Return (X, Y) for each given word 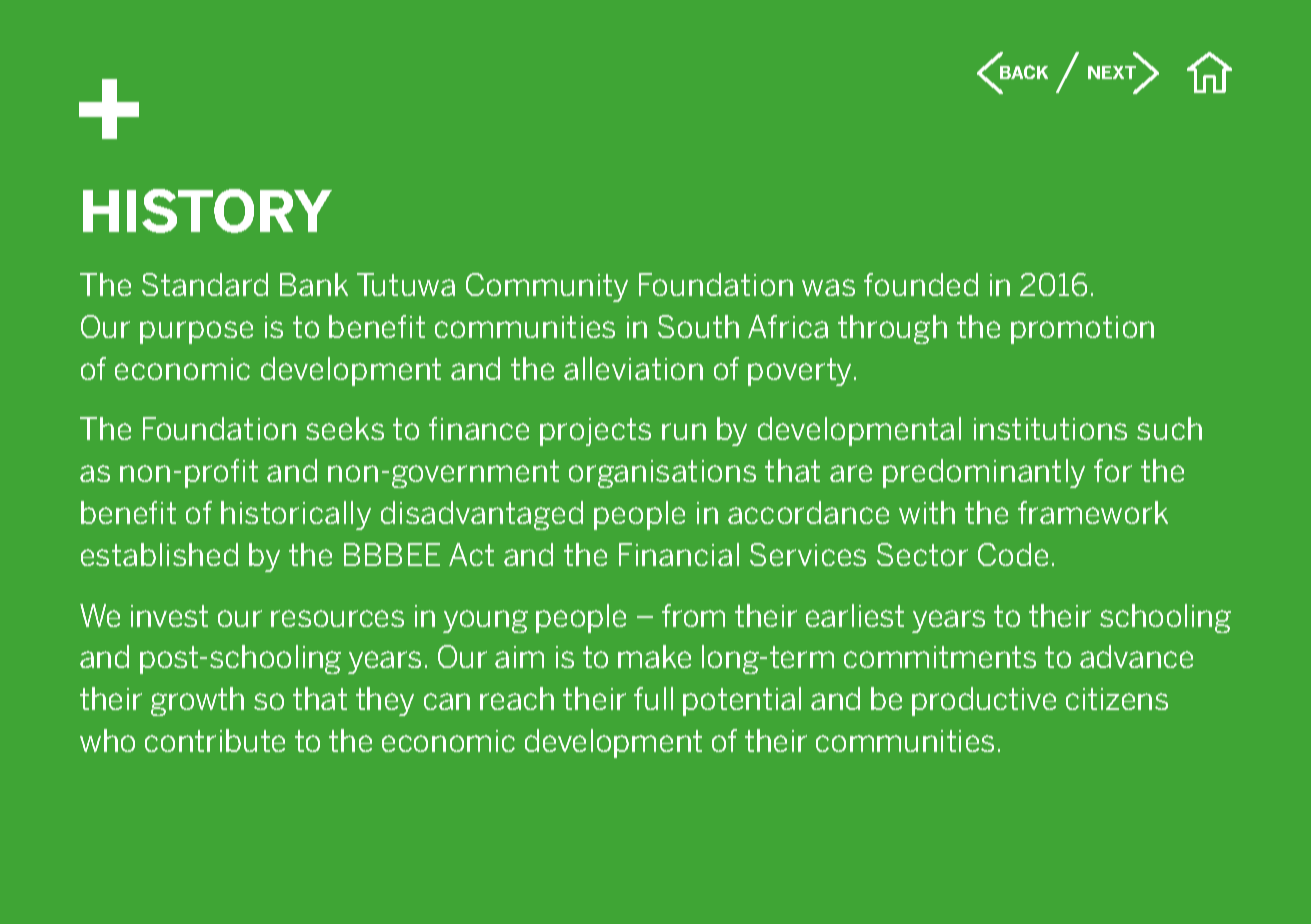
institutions (1050, 429)
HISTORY (207, 211)
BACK (1024, 72)
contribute (215, 740)
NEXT (1112, 72)
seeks (345, 428)
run (684, 431)
